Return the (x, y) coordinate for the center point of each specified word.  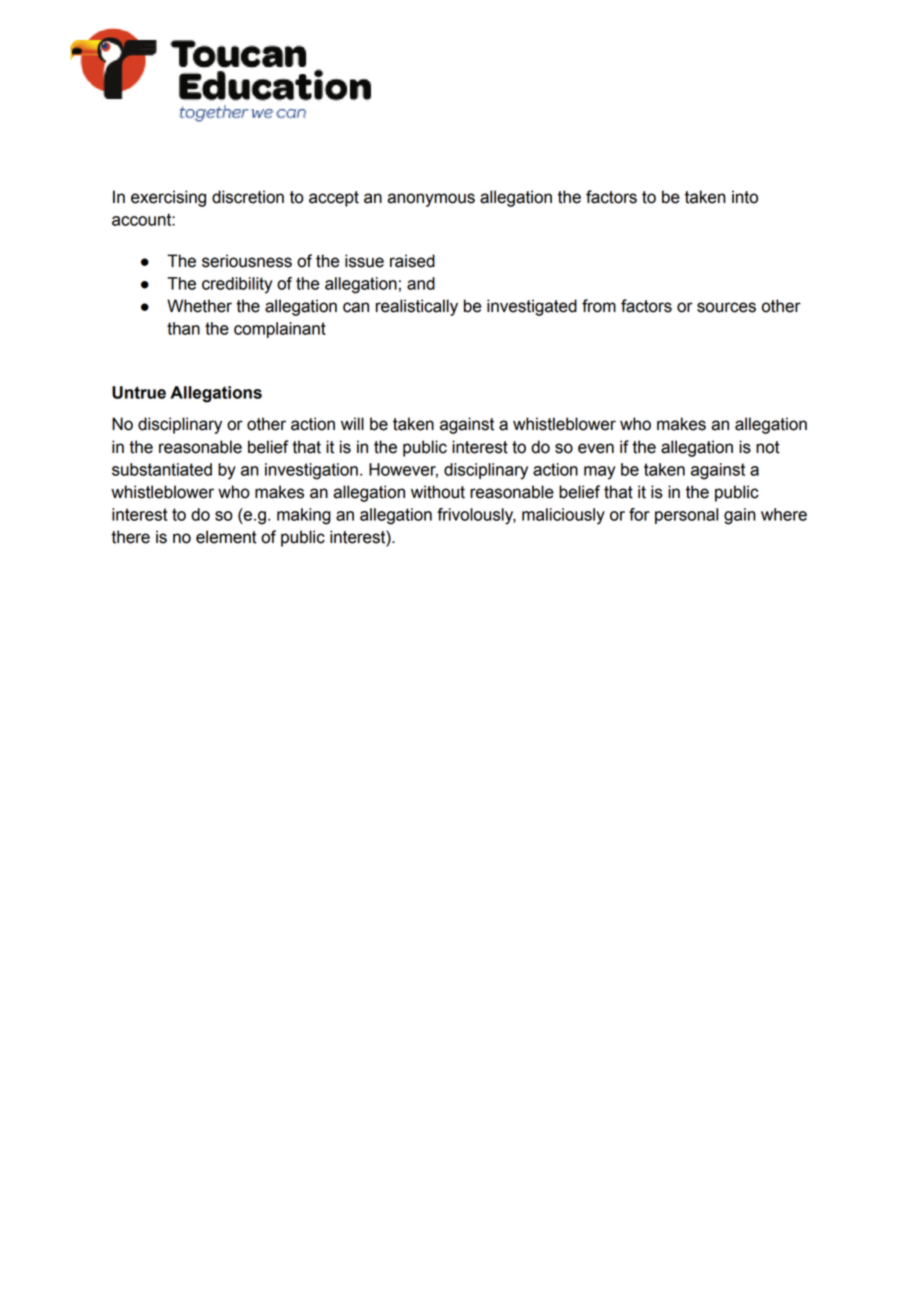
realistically (417, 307)
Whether (199, 306)
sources (726, 307)
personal (686, 516)
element (226, 537)
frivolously (476, 516)
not (768, 447)
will (352, 423)
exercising (168, 198)
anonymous (431, 200)
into (745, 197)
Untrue (139, 392)
